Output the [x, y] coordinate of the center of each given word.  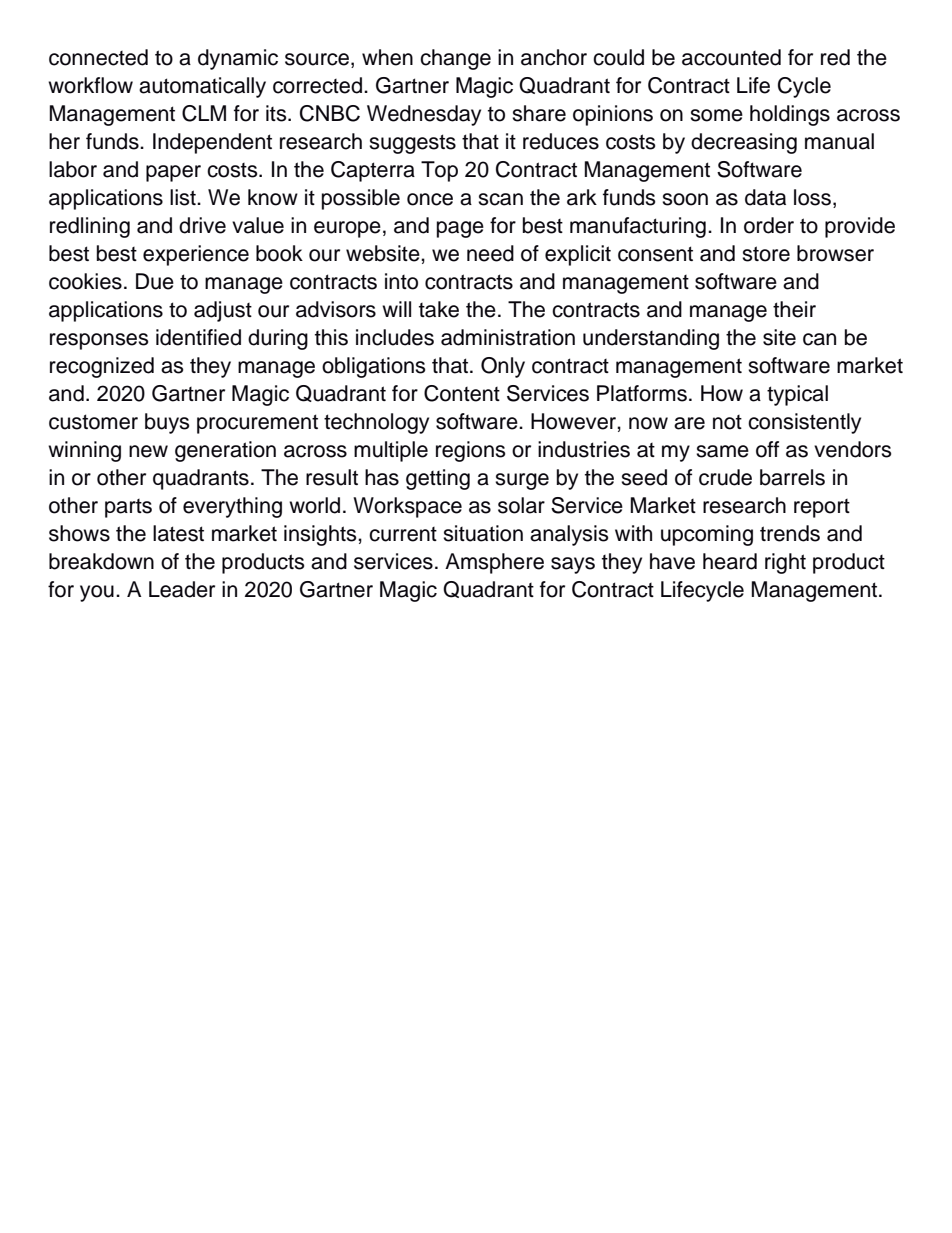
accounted [731, 57]
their [794, 309]
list [184, 197]
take [439, 309]
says [573, 565]
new [148, 451]
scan [500, 199]
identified [198, 337]
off [767, 449]
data [765, 197]
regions [470, 451]
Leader [182, 589]
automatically [202, 87]
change [455, 59]
